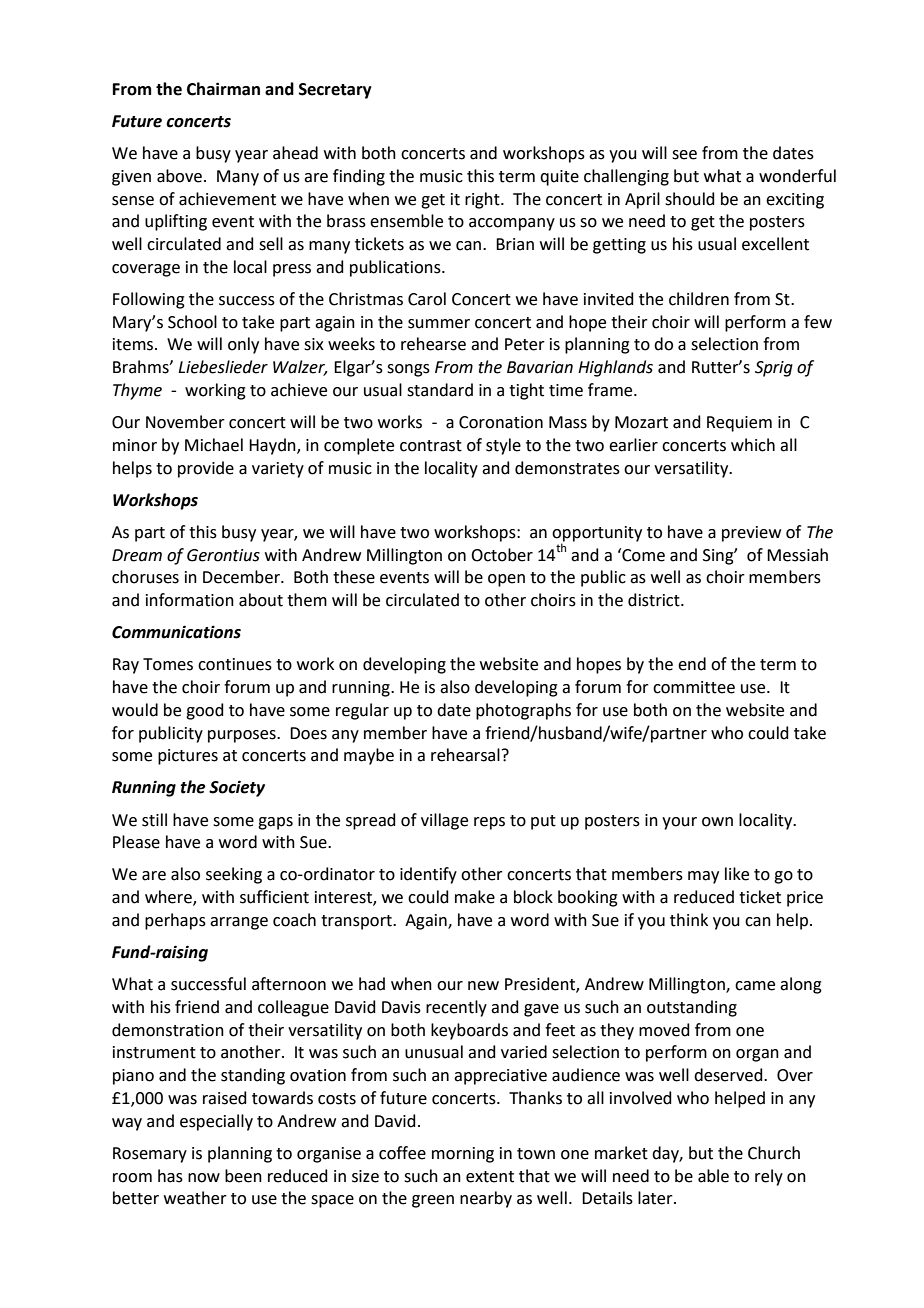  I want to click on now, so click(204, 1178).
